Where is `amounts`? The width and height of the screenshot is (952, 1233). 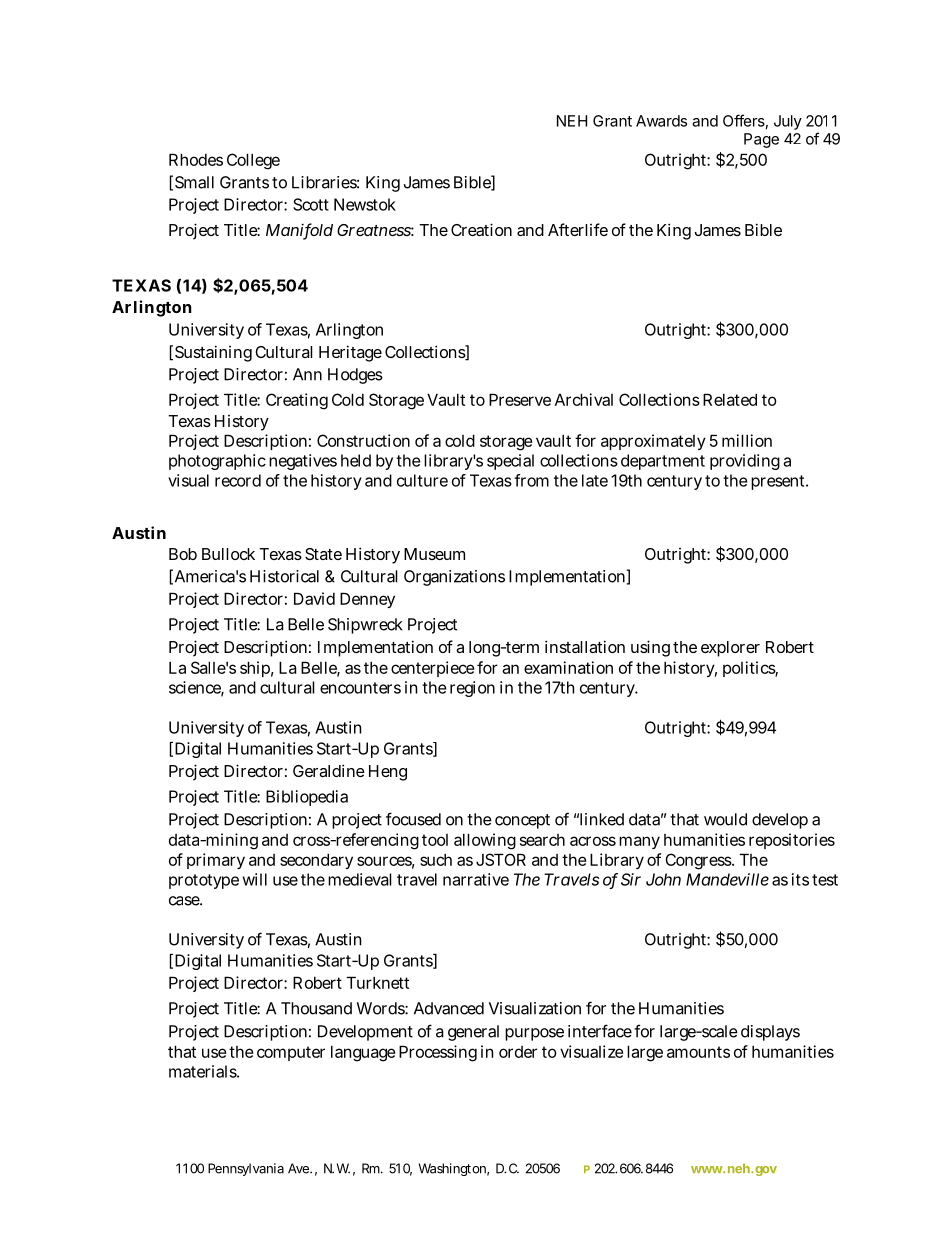 amounts is located at coordinates (698, 1052).
